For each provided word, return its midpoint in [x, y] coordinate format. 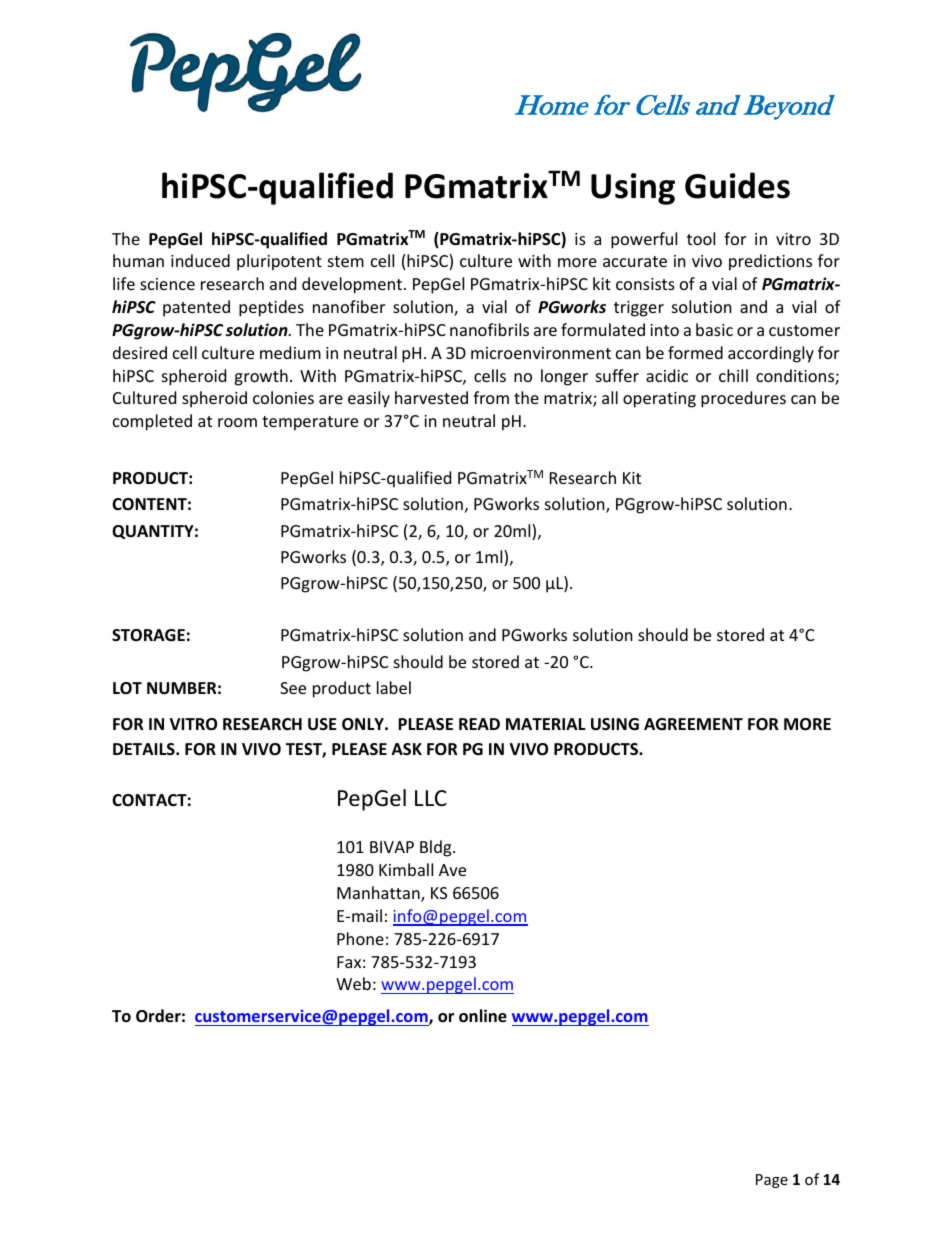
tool [701, 238]
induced [200, 260]
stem [346, 261]
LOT [127, 688]
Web [353, 983]
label [394, 687]
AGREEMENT [693, 724]
